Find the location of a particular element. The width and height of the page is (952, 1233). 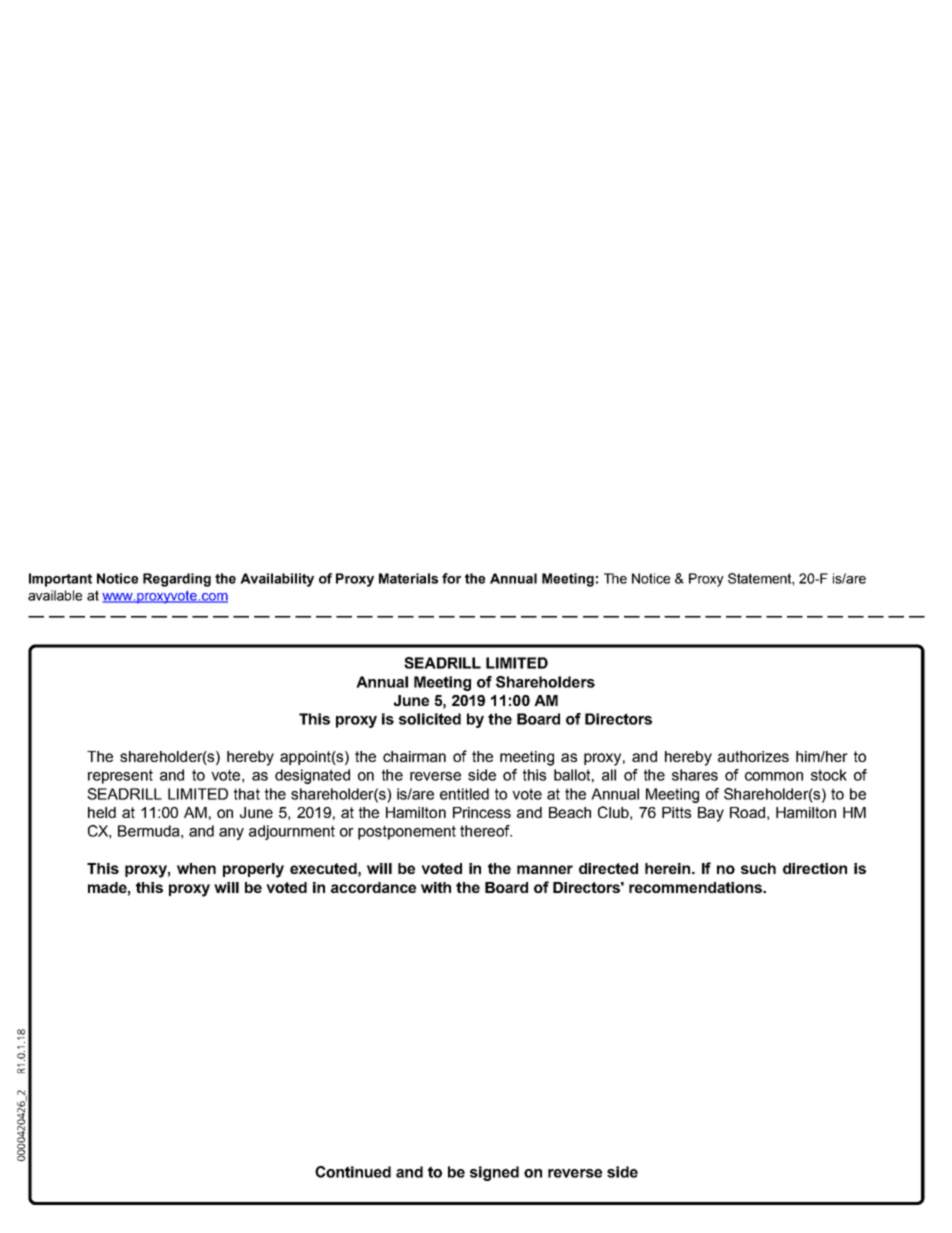

Continued is located at coordinates (353, 1172).
